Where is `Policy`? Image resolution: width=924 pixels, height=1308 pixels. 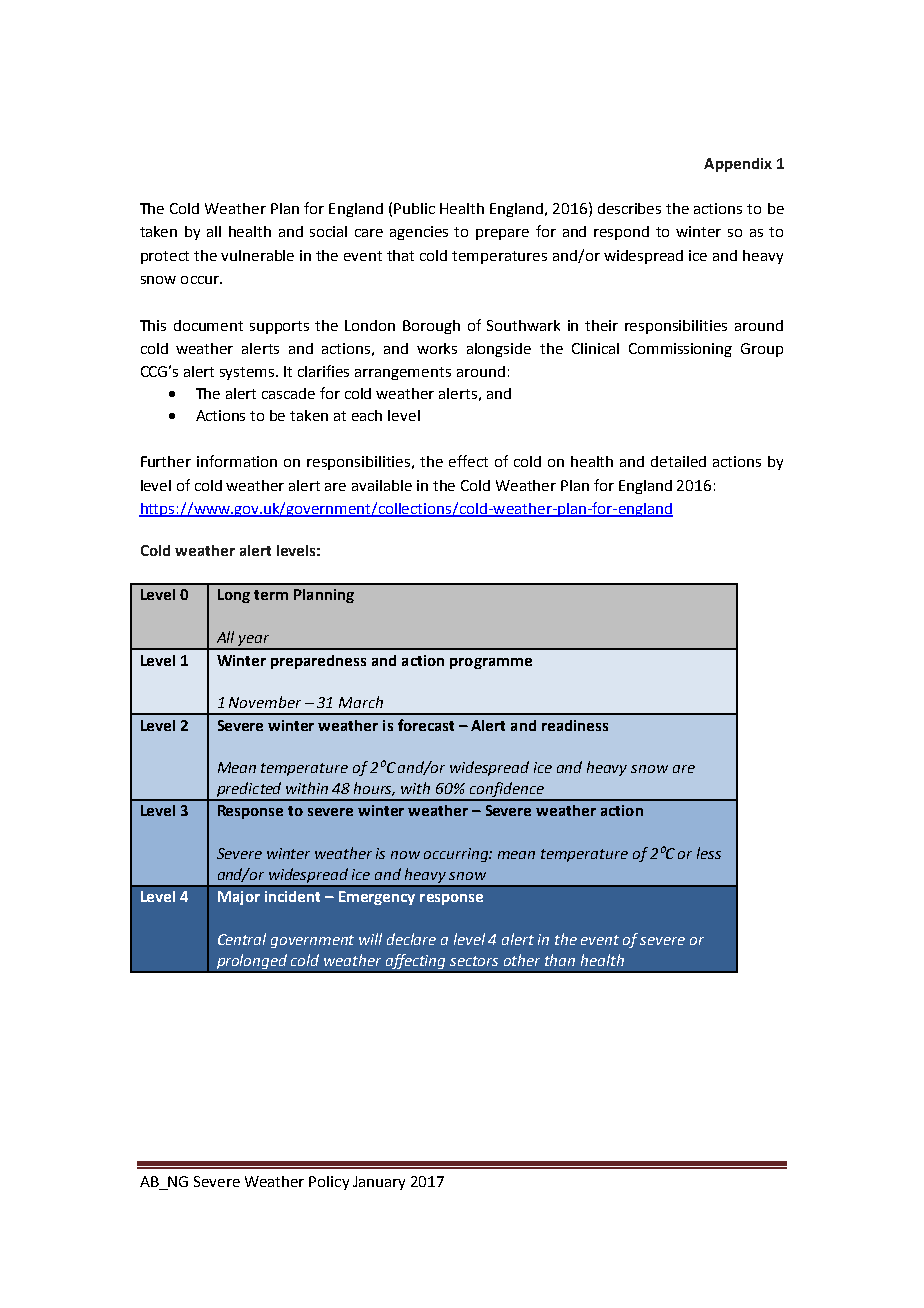 Policy is located at coordinates (329, 1183).
